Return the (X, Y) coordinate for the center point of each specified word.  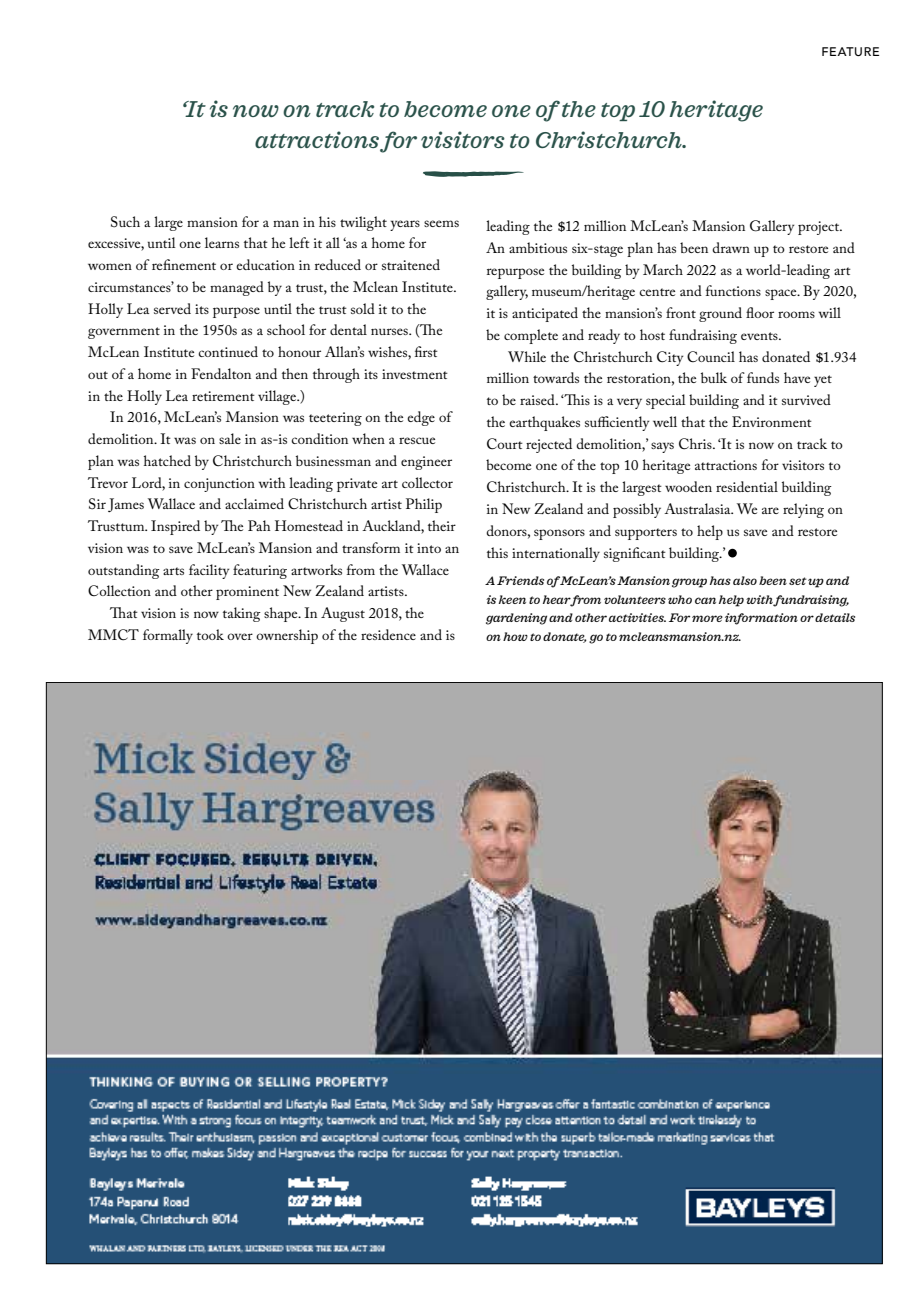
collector (427, 482)
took (210, 634)
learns (222, 242)
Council (711, 357)
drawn (731, 247)
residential (747, 486)
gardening (516, 619)
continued (228, 351)
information (761, 619)
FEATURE (850, 51)
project (820, 228)
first (426, 351)
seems (441, 223)
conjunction (219, 485)
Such (125, 222)
